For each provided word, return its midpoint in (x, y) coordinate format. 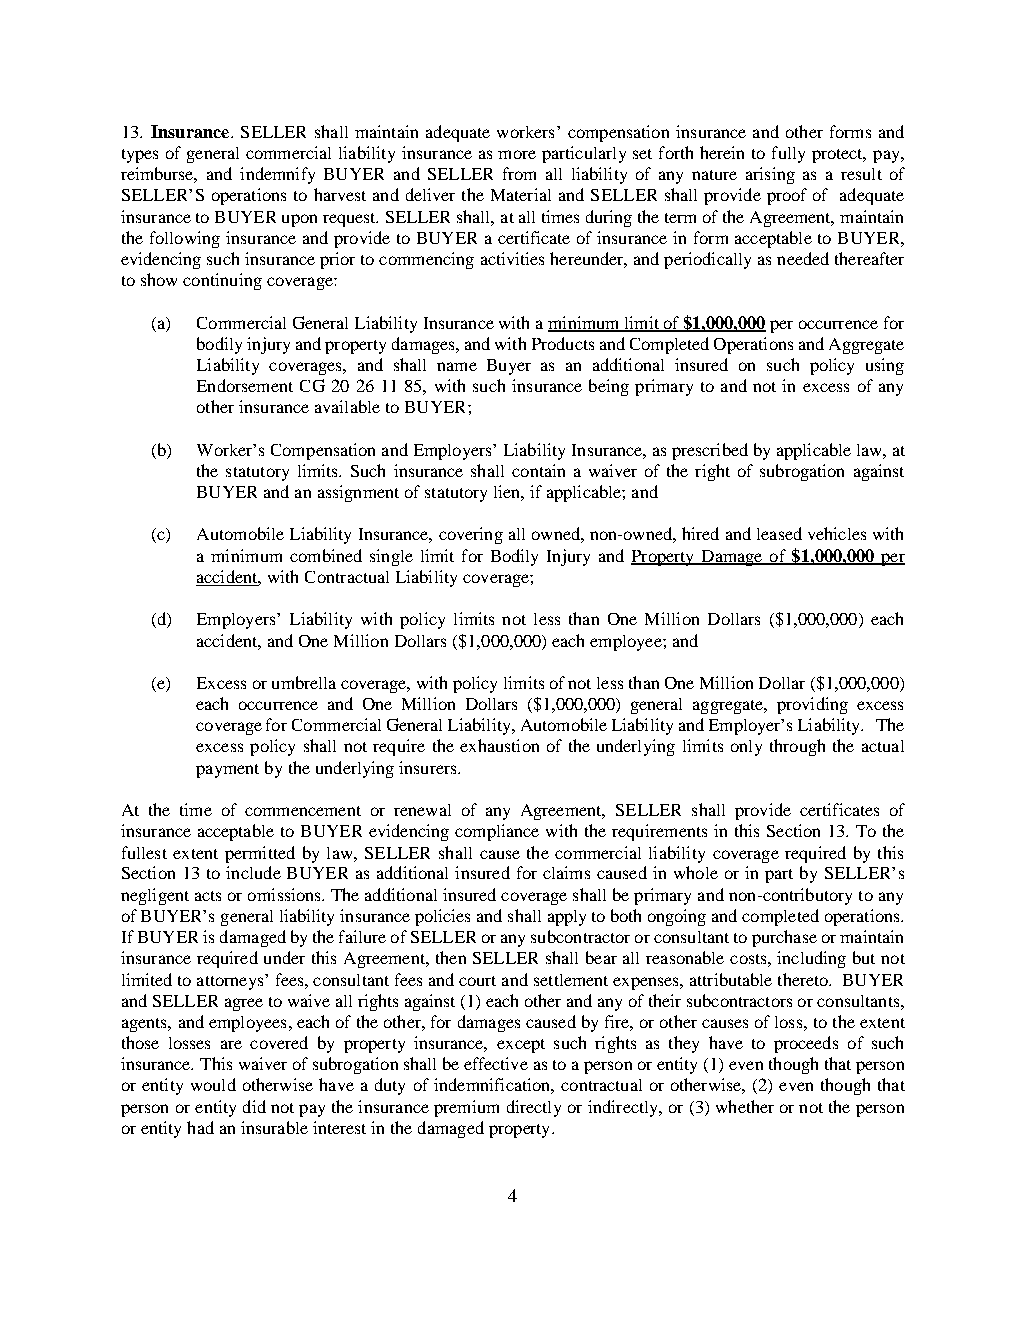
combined (326, 555)
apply (567, 918)
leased (779, 533)
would (213, 1084)
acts (208, 896)
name (457, 366)
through (797, 747)
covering (471, 535)
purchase (784, 938)
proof (787, 196)
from (519, 173)
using (885, 366)
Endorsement (245, 385)
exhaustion (499, 745)
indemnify (277, 175)
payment (227, 771)
